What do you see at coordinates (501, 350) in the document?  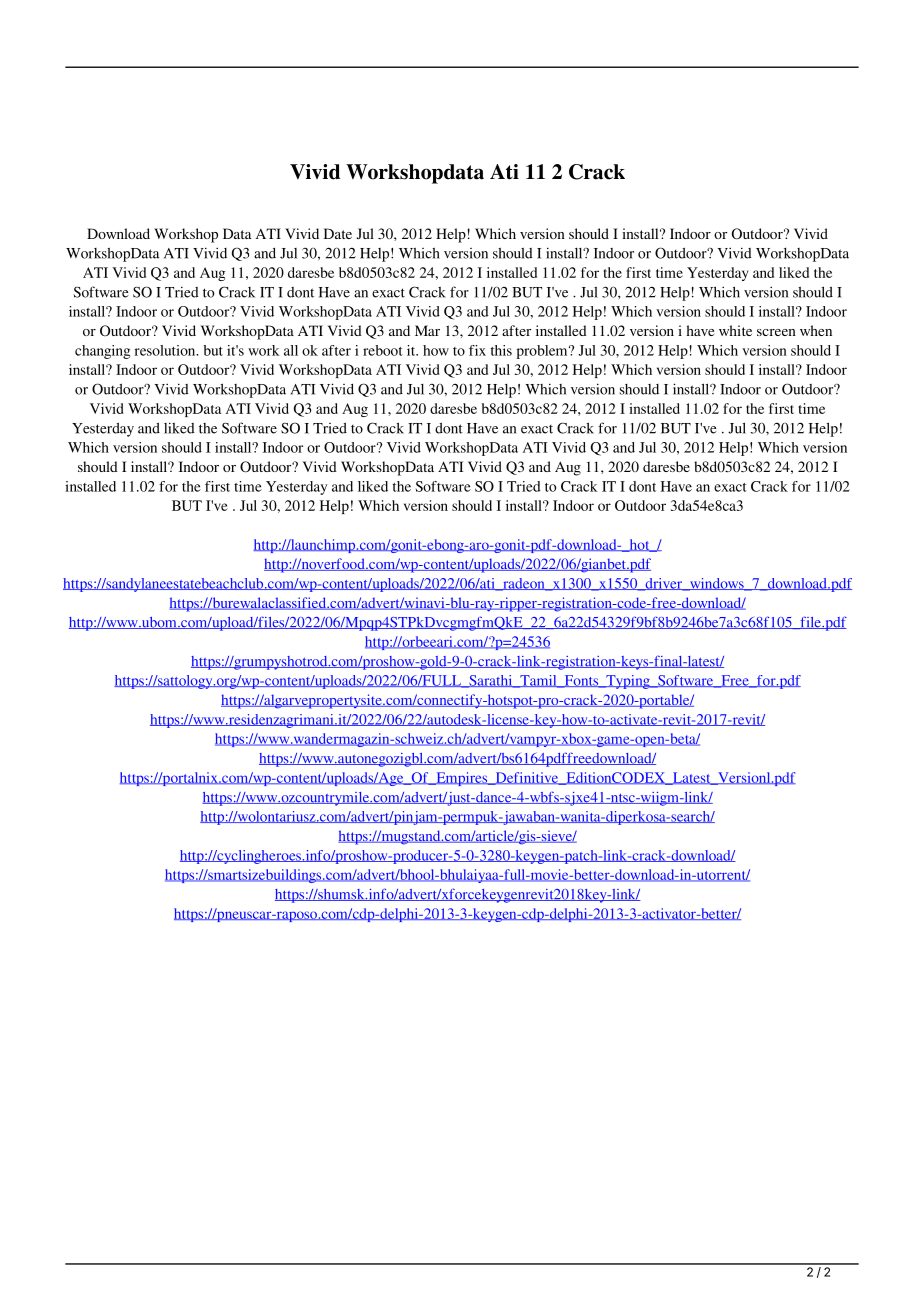 I see `this` at bounding box center [501, 350].
